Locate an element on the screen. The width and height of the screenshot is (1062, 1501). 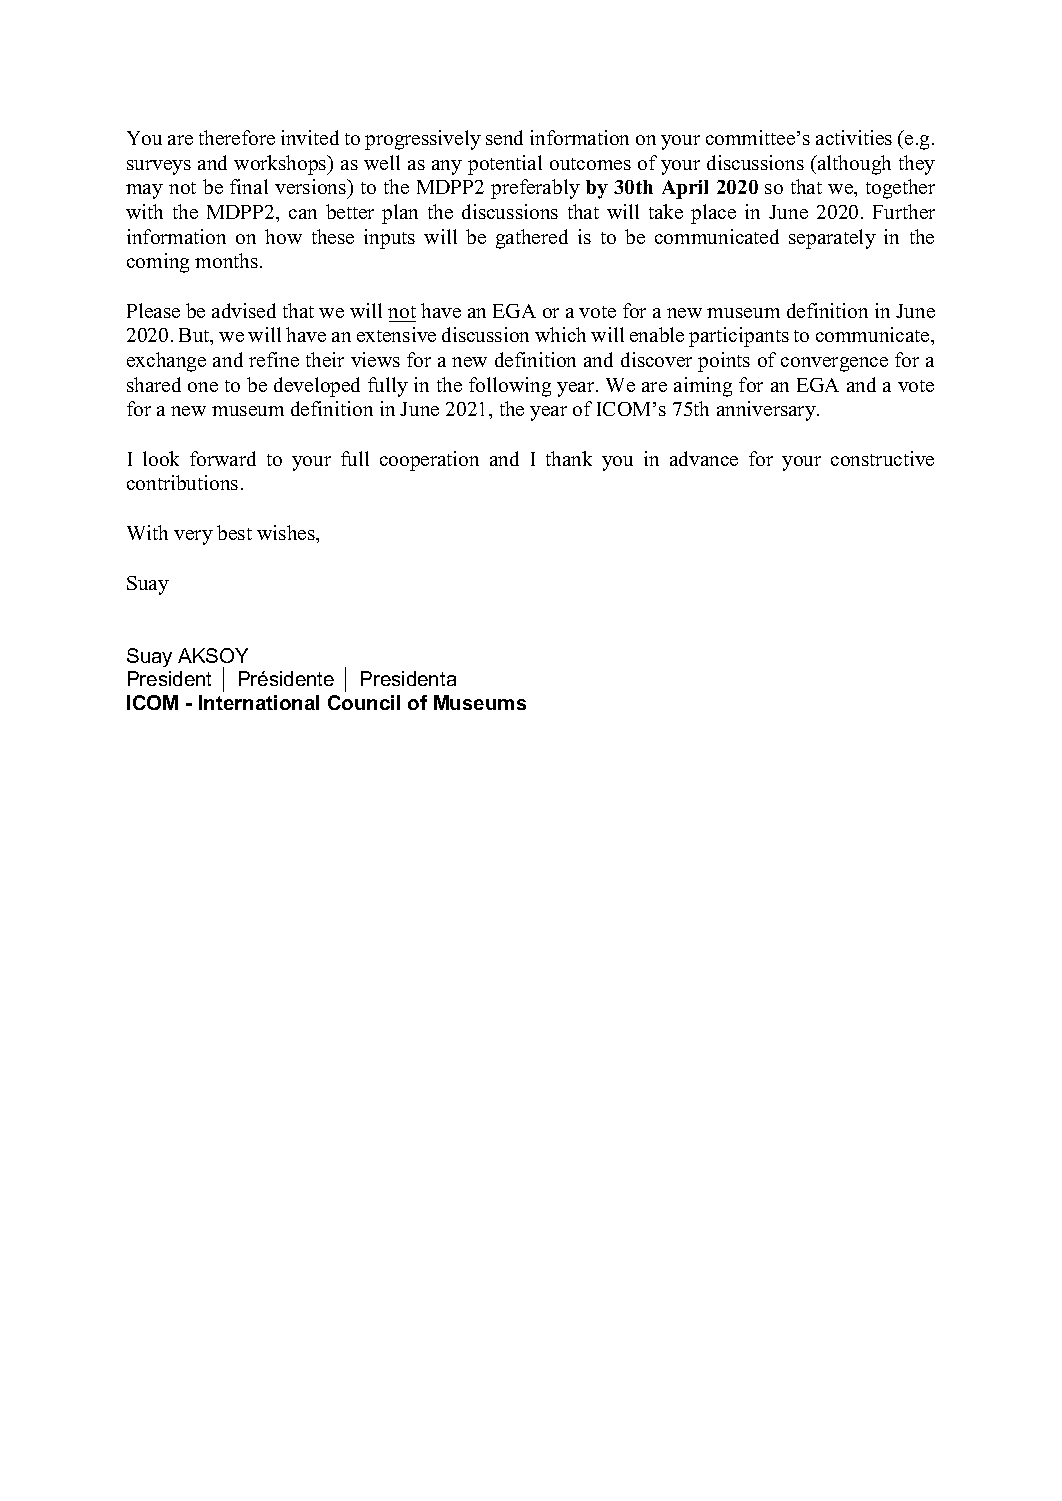
one is located at coordinates (203, 387).
